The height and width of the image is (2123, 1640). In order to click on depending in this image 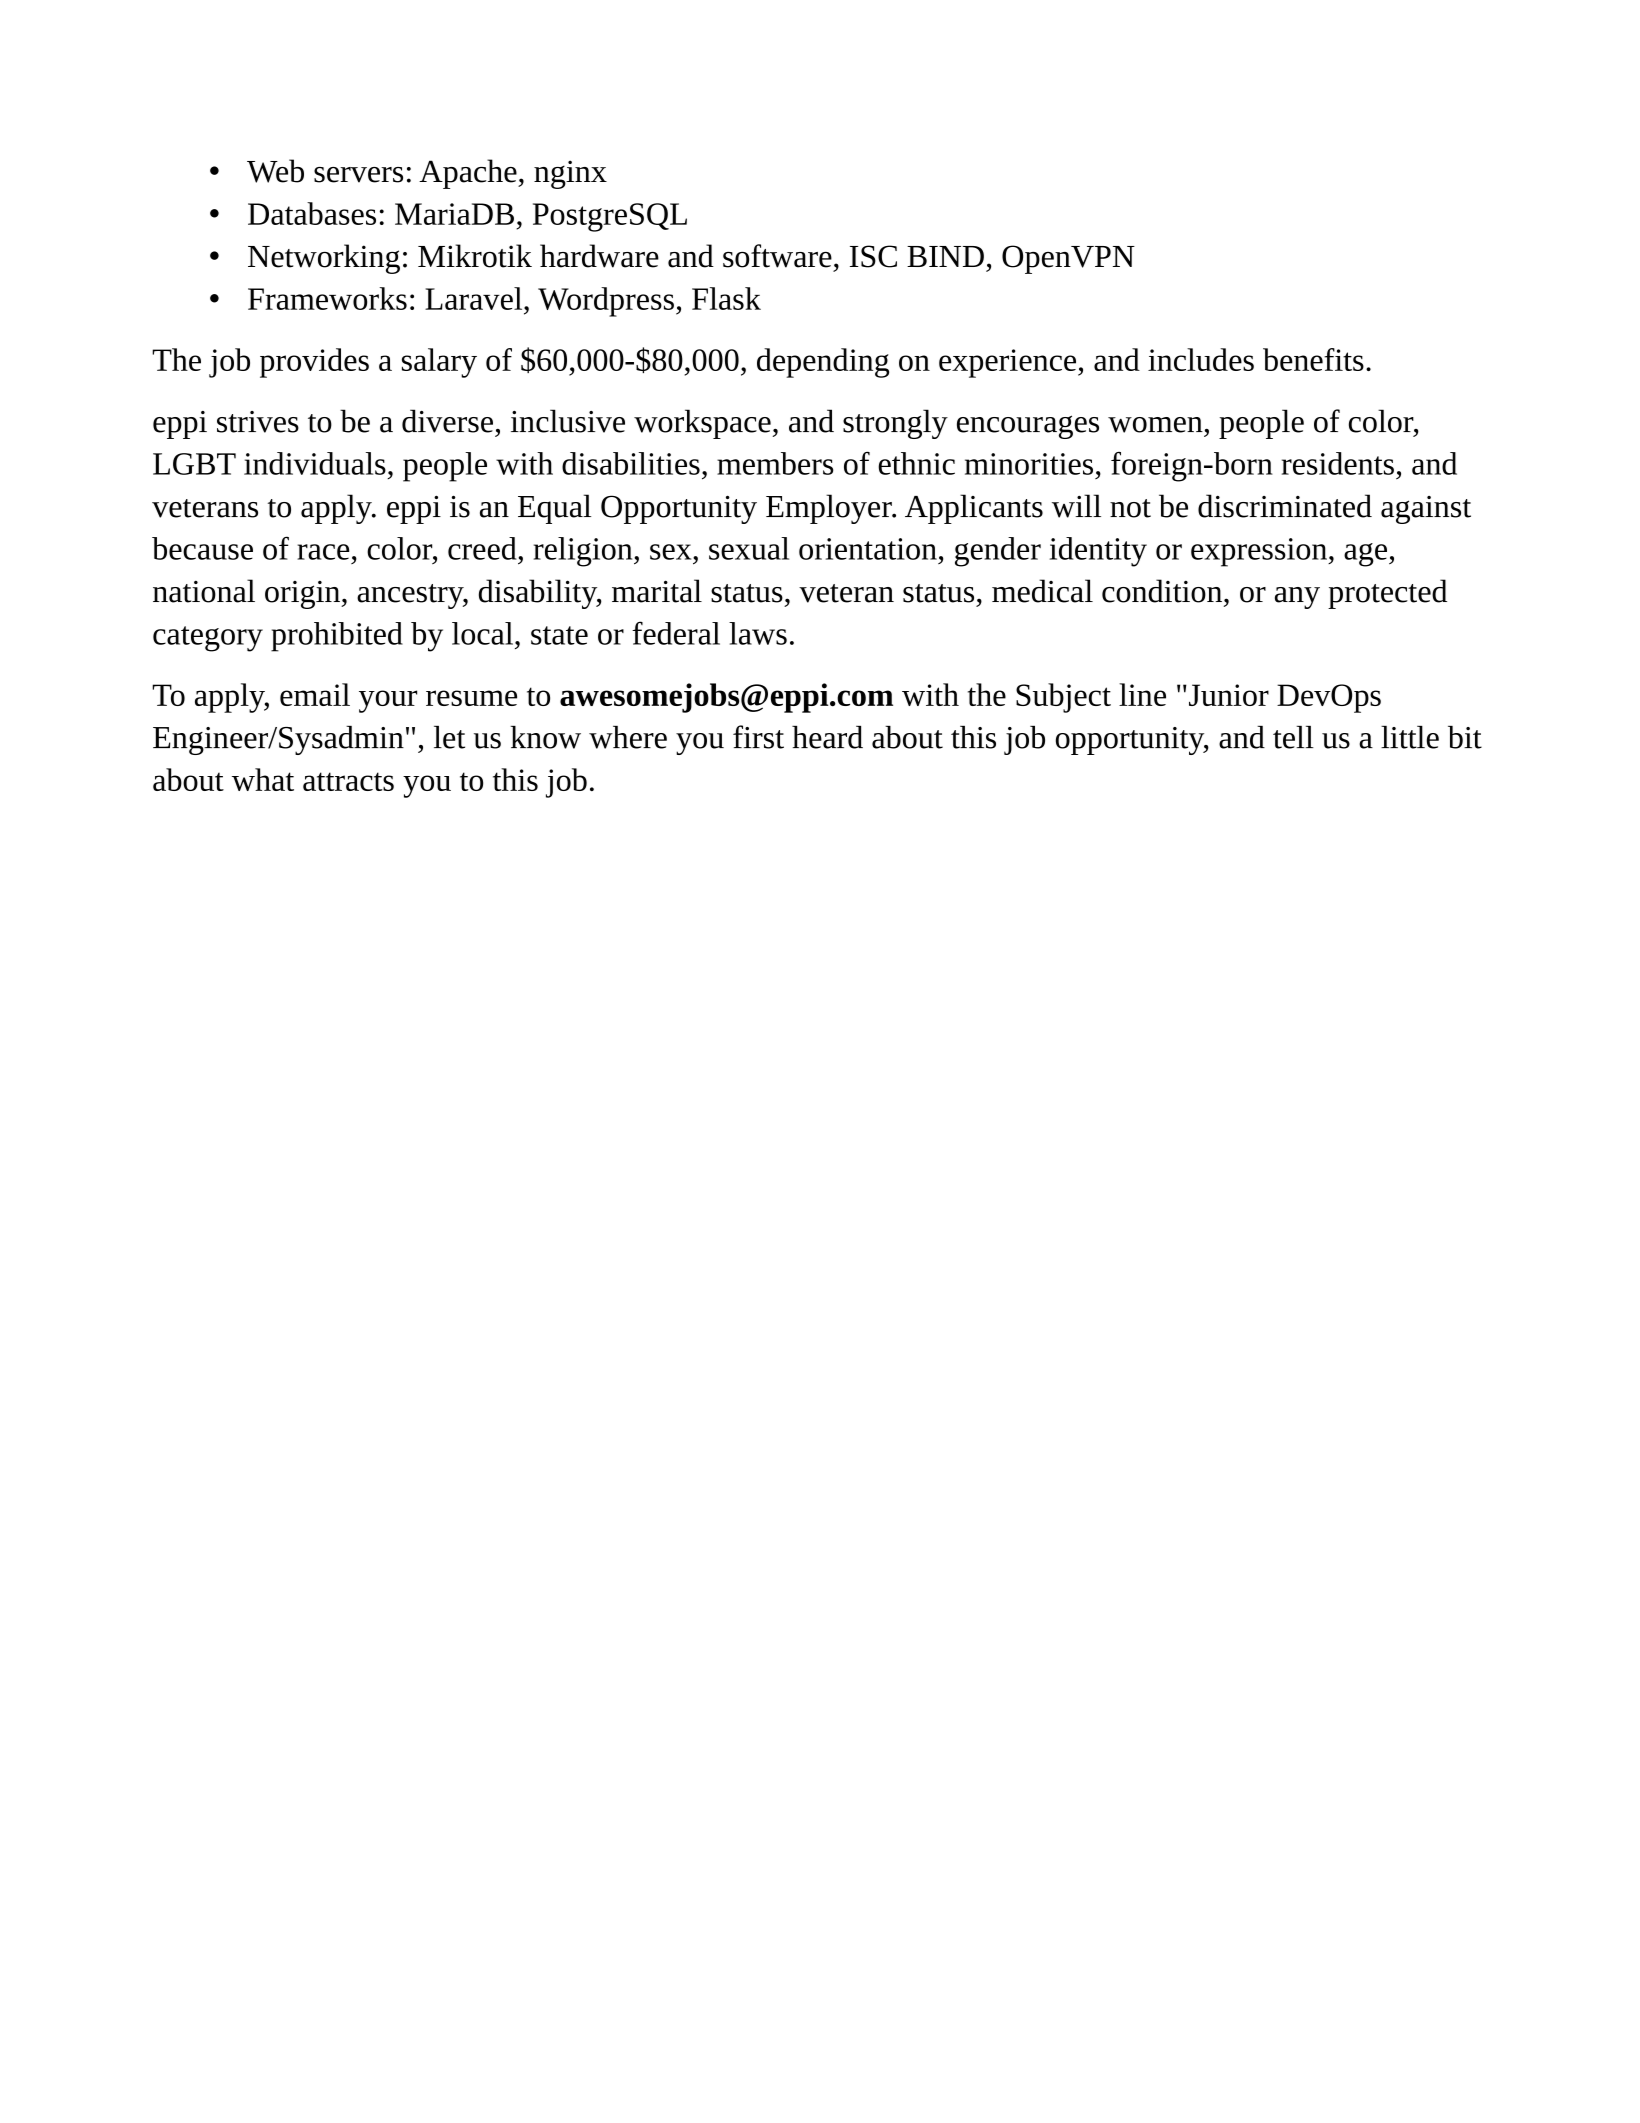, I will do `click(823, 363)`.
